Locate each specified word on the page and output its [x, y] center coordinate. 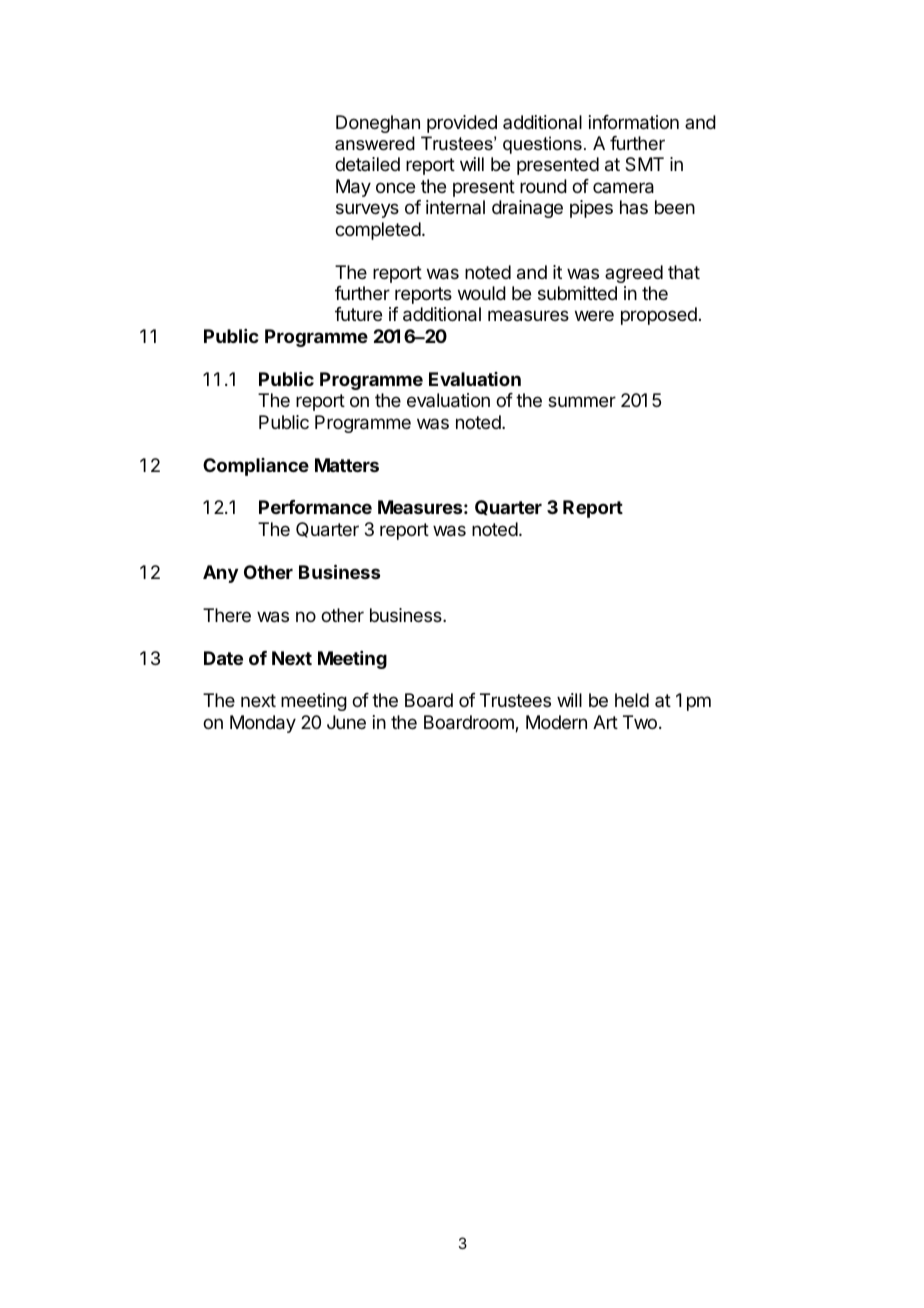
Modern [556, 722]
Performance [315, 507]
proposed [659, 316]
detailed [367, 164]
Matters [347, 465]
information [634, 122]
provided [462, 124]
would [482, 293]
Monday [263, 724]
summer [582, 401]
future [358, 314]
